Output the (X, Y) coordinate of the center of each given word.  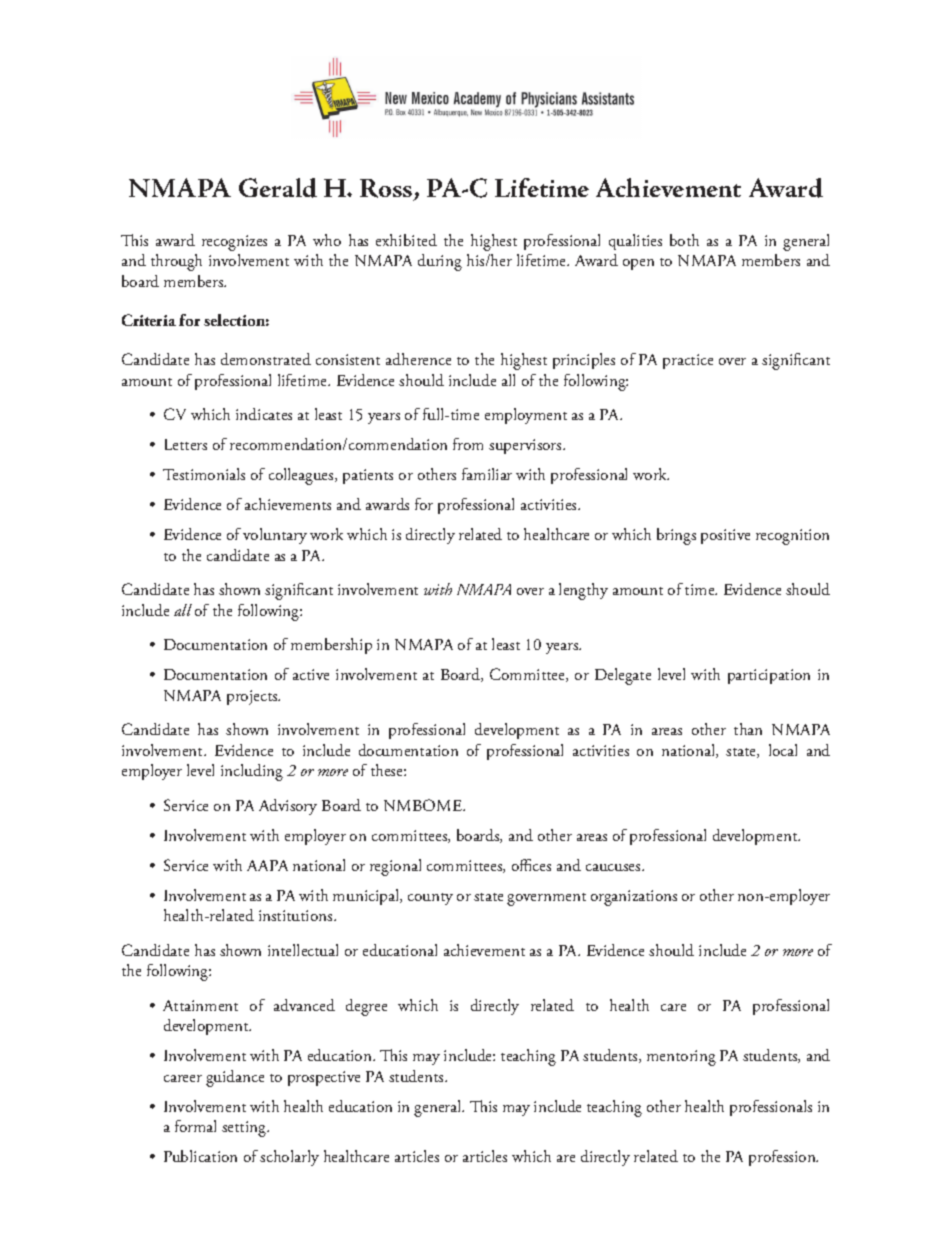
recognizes (234, 243)
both (684, 240)
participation (769, 676)
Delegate (623, 676)
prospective (324, 1078)
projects (253, 697)
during (440, 262)
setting (245, 1129)
